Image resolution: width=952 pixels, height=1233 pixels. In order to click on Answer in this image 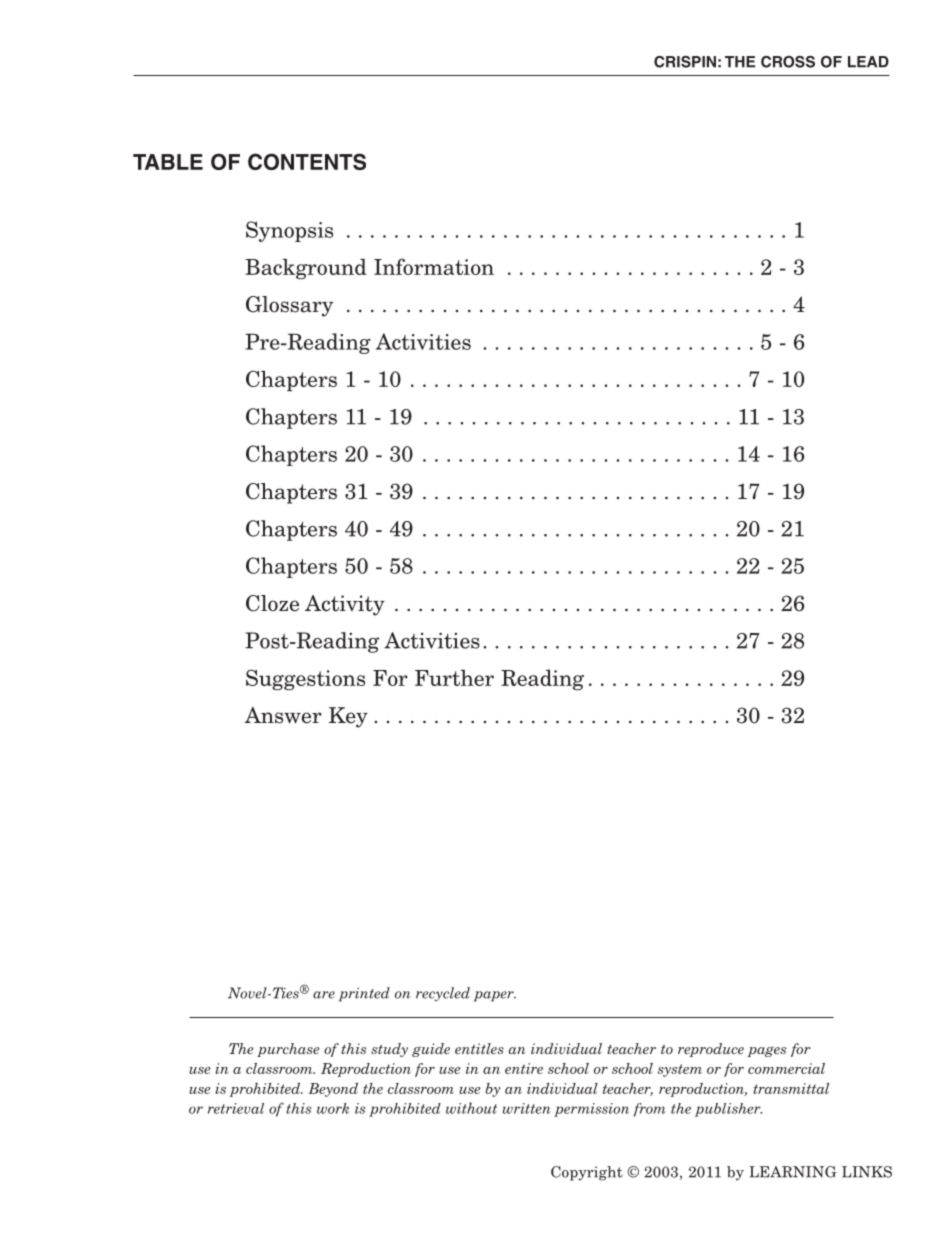, I will do `click(283, 715)`.
